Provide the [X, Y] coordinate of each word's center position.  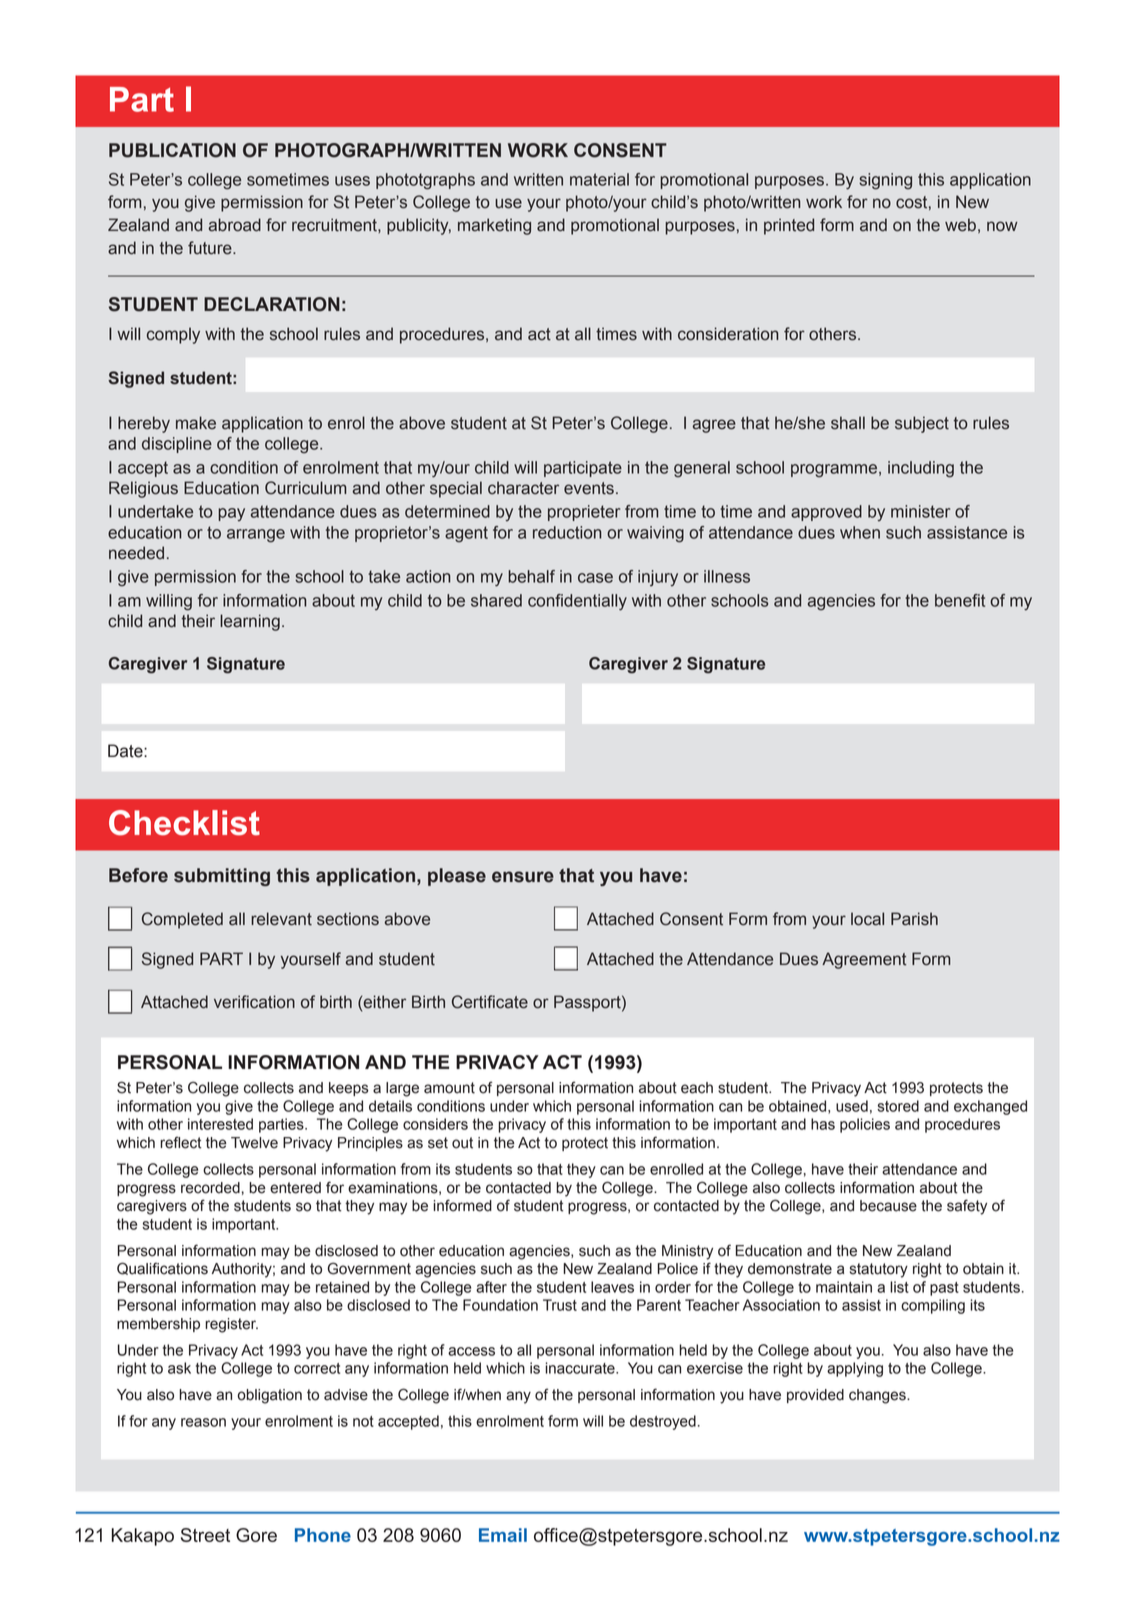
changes [878, 1396]
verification [254, 1002]
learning [250, 622]
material [599, 179]
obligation [270, 1396]
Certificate [490, 1002]
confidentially [577, 602]
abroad [234, 225]
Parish [914, 919]
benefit [960, 600]
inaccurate [581, 1368]
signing [885, 181]
